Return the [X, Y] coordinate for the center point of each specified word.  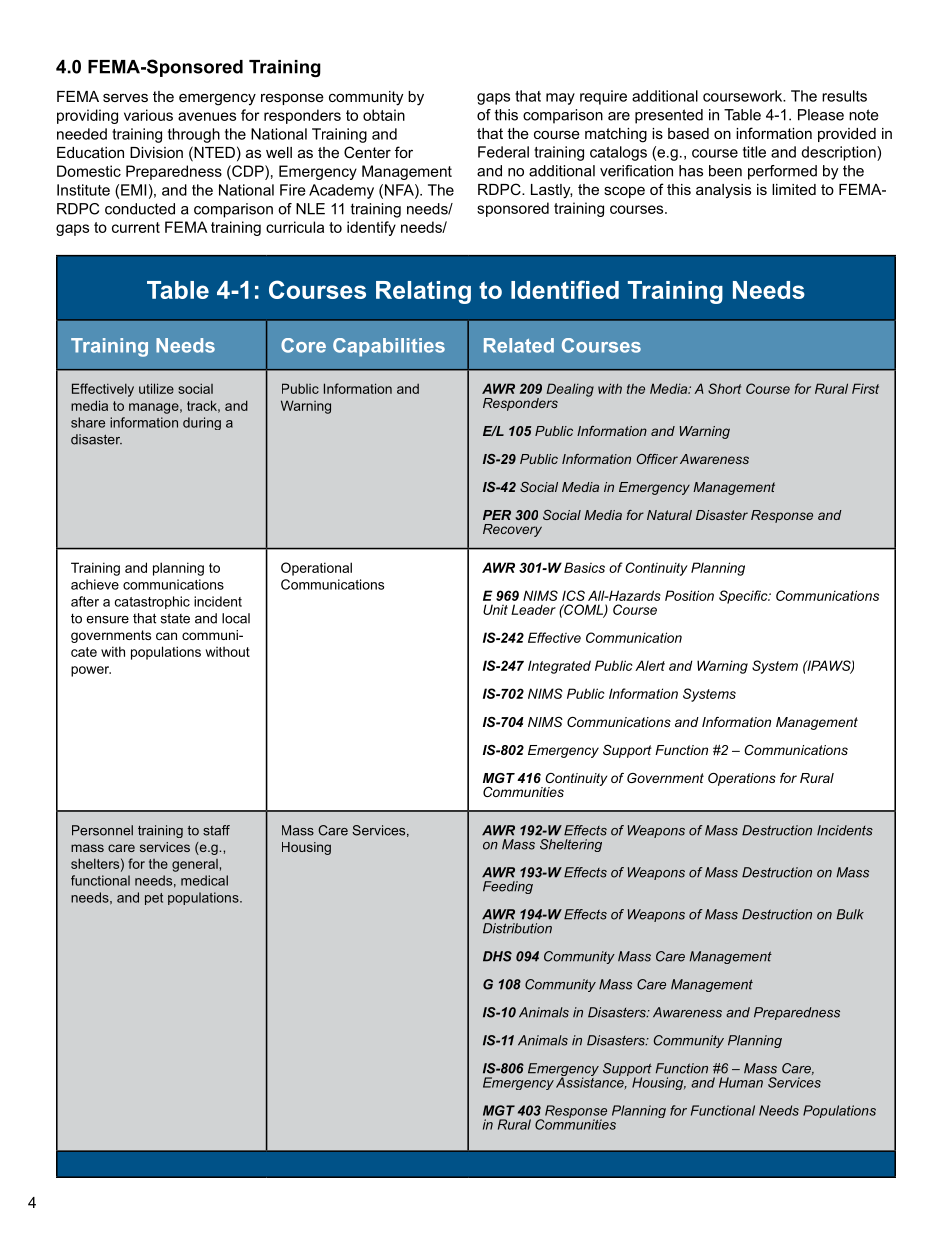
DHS [497, 956]
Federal [503, 152]
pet [154, 899]
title [754, 152]
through [194, 135]
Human [741, 1082]
